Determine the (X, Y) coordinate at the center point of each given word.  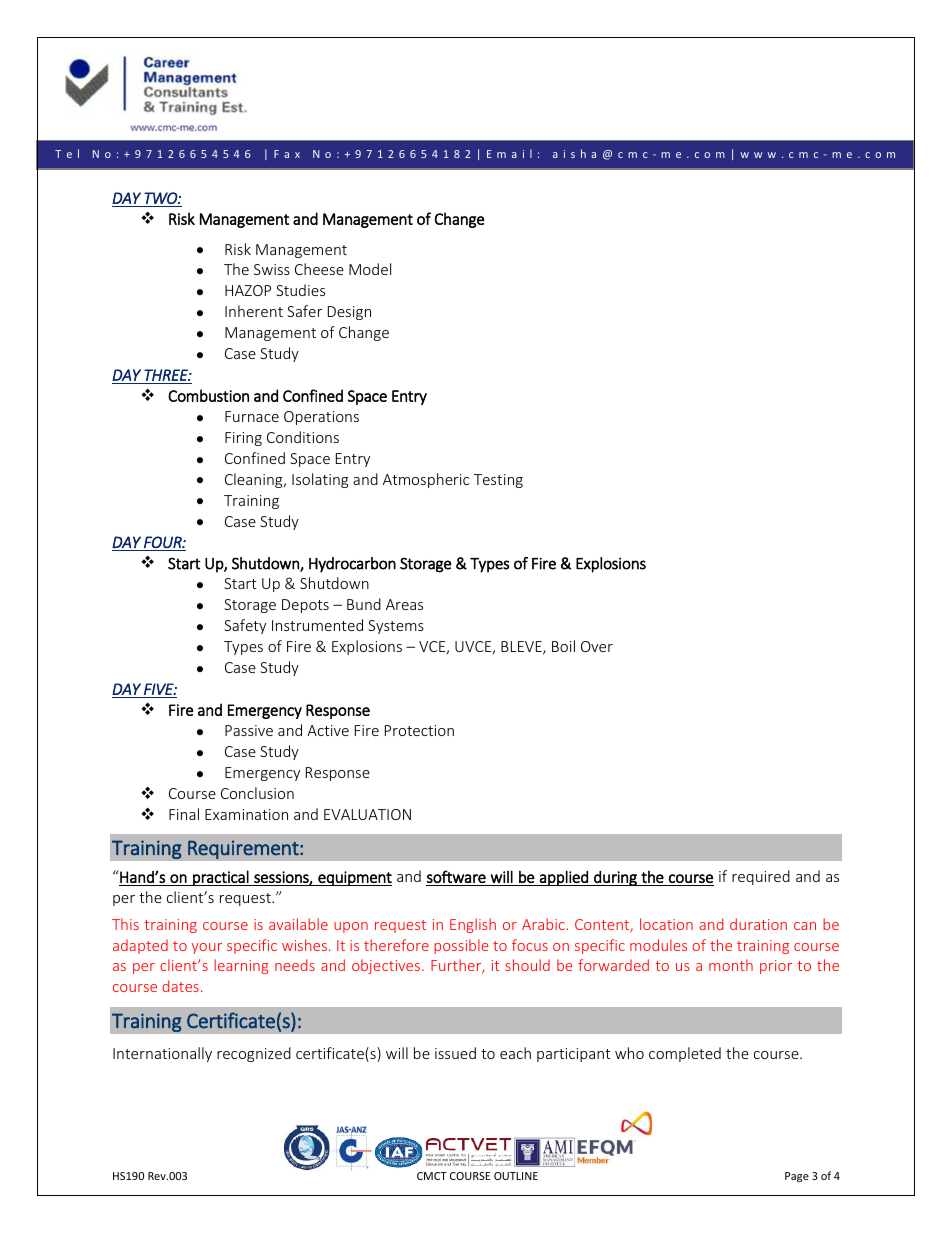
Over (597, 646)
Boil (563, 646)
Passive (249, 730)
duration (758, 924)
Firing (243, 439)
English (473, 925)
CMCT (432, 1176)
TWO (161, 198)
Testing (498, 481)
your (206, 948)
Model (370, 269)
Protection (419, 730)
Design (349, 313)
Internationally (162, 1054)
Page (797, 1177)
